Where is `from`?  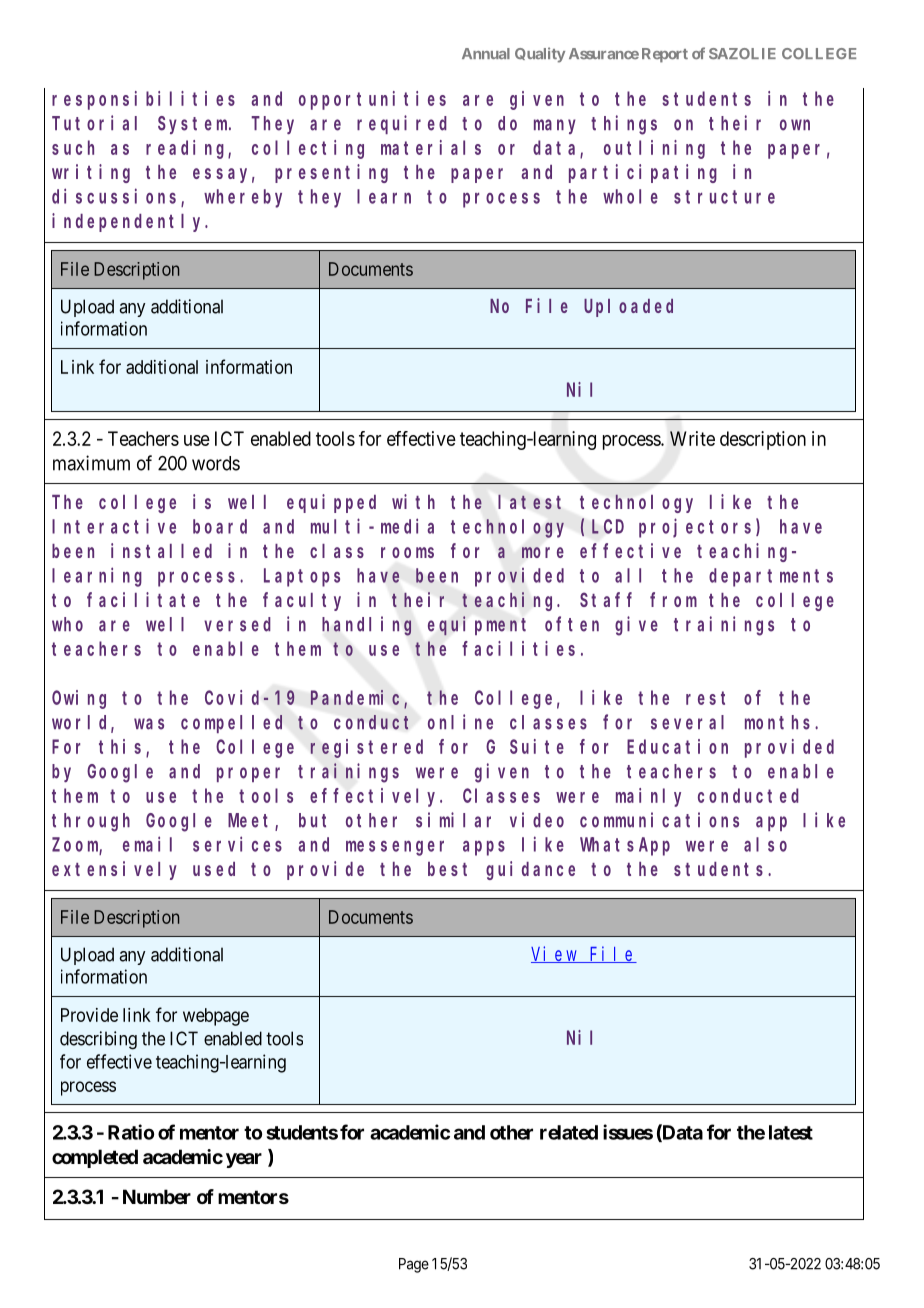
from is located at coordinates (673, 599).
